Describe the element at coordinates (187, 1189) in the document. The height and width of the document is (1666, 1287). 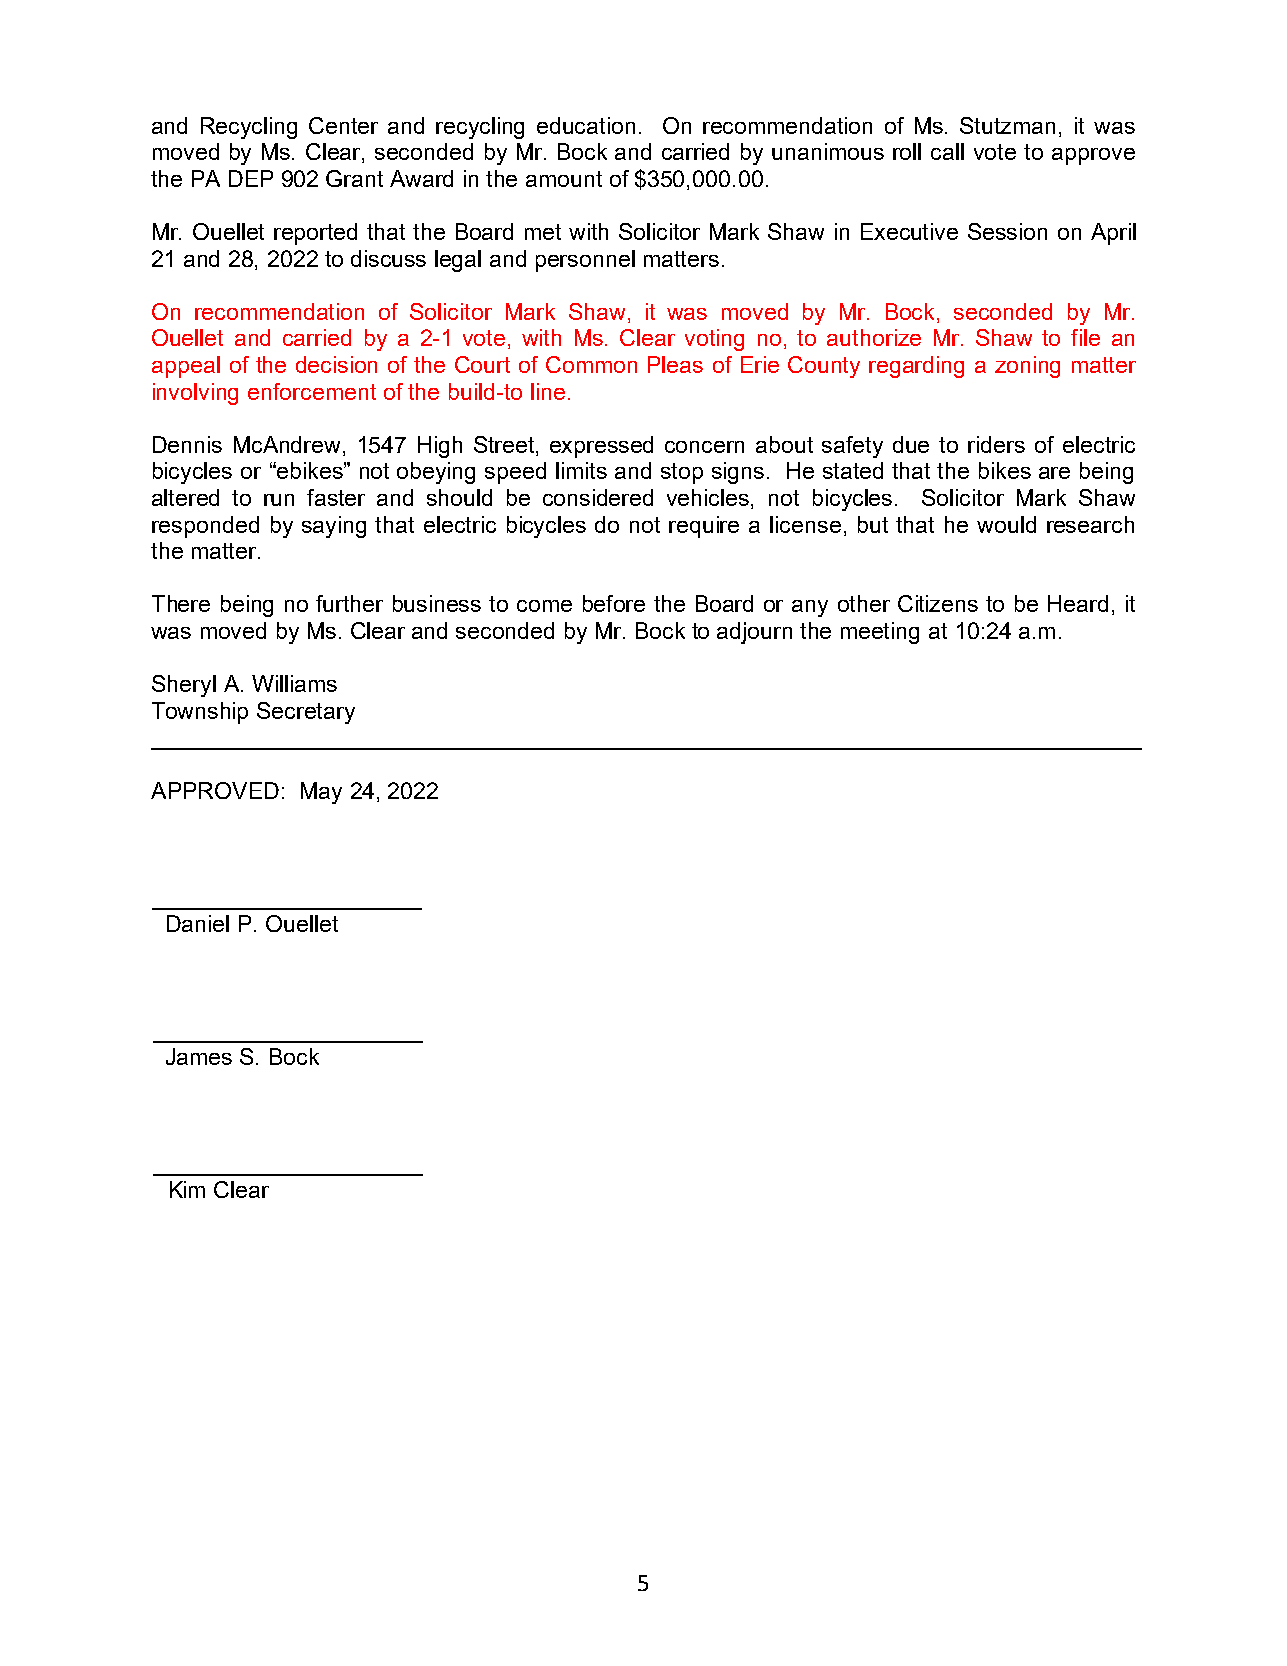
I see `Kim` at that location.
